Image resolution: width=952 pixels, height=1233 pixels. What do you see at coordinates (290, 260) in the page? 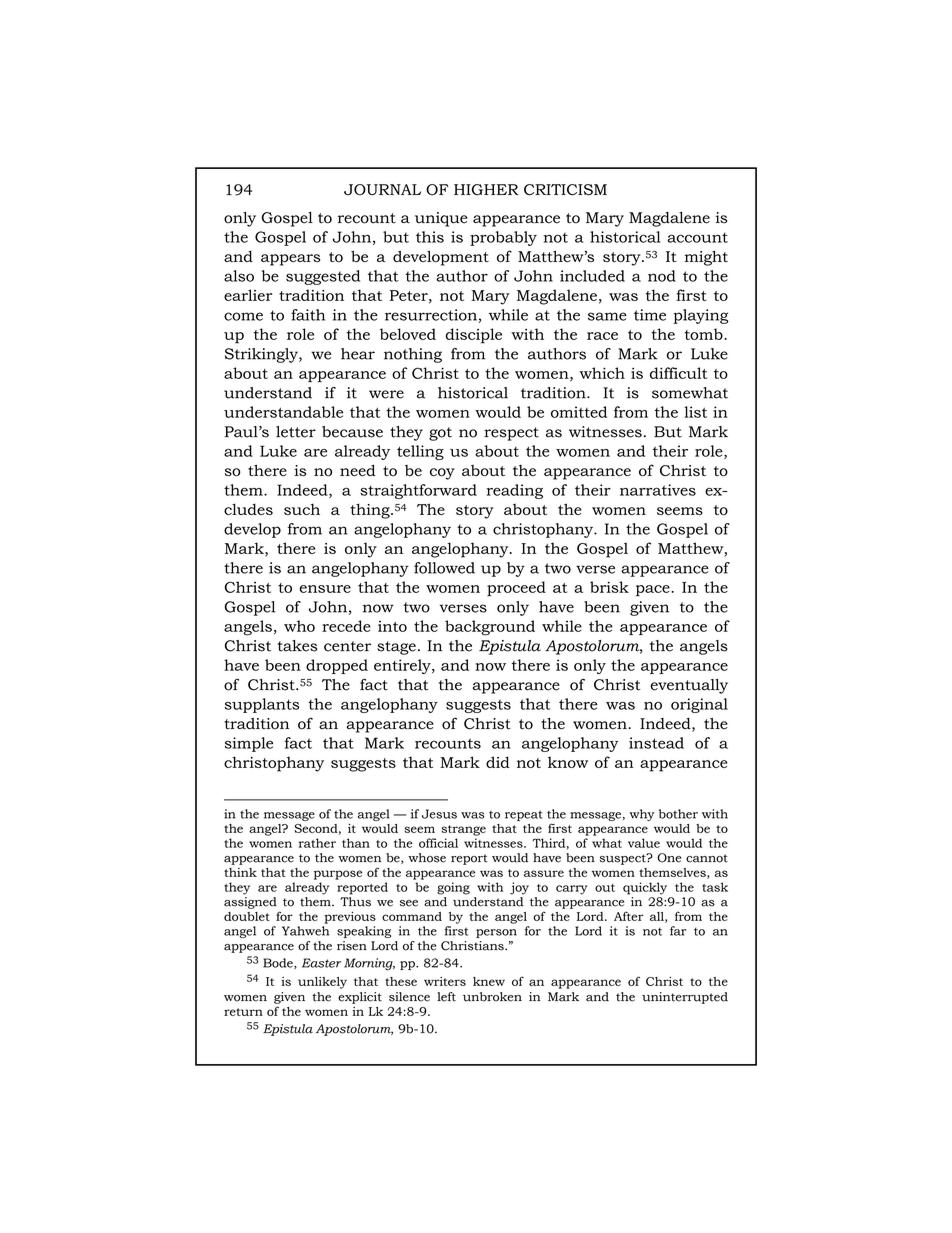
I see `appears` at bounding box center [290, 260].
